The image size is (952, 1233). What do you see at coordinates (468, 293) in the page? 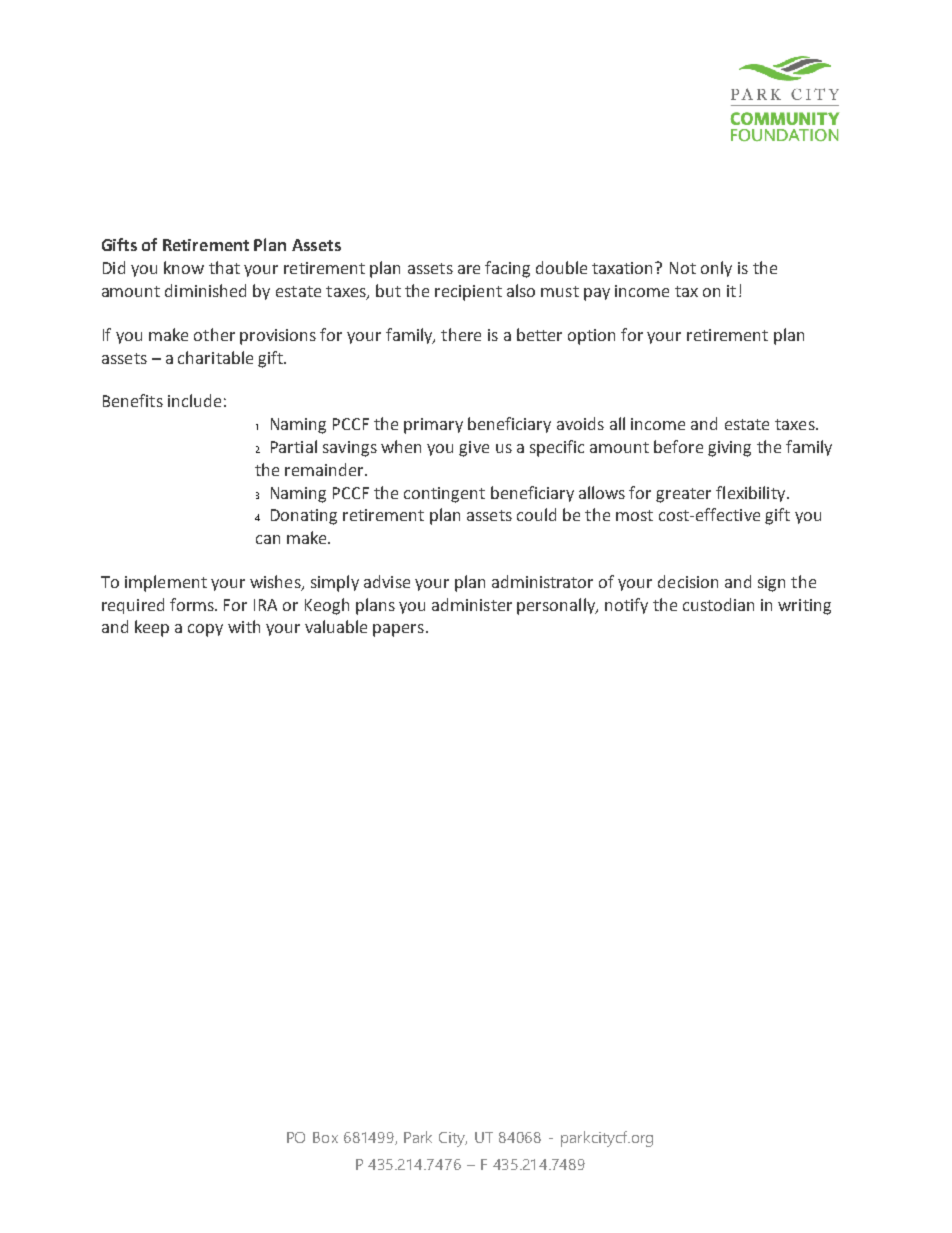
I see `recipient` at bounding box center [468, 293].
